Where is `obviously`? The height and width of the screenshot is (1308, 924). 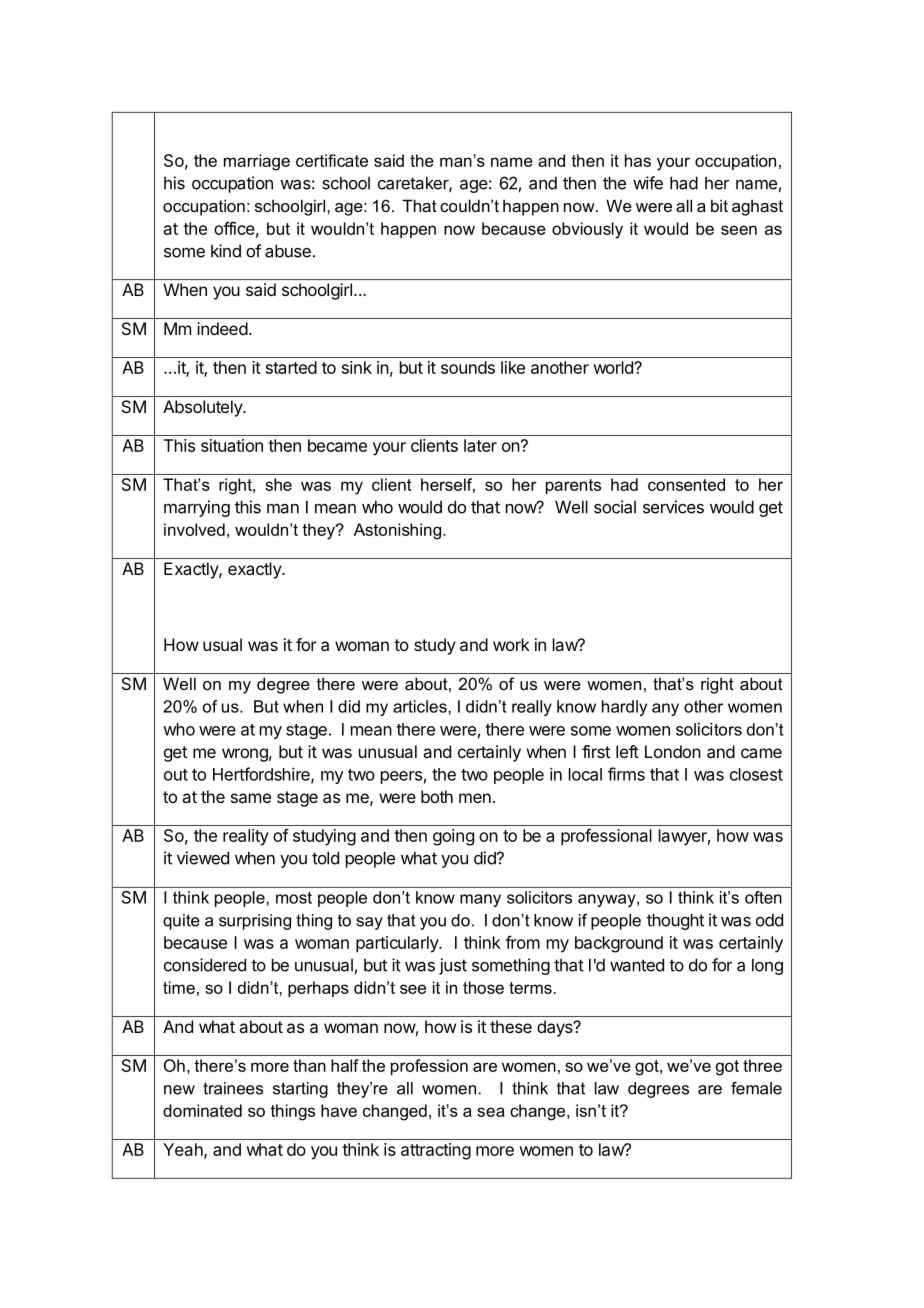
obviously is located at coordinates (587, 230).
